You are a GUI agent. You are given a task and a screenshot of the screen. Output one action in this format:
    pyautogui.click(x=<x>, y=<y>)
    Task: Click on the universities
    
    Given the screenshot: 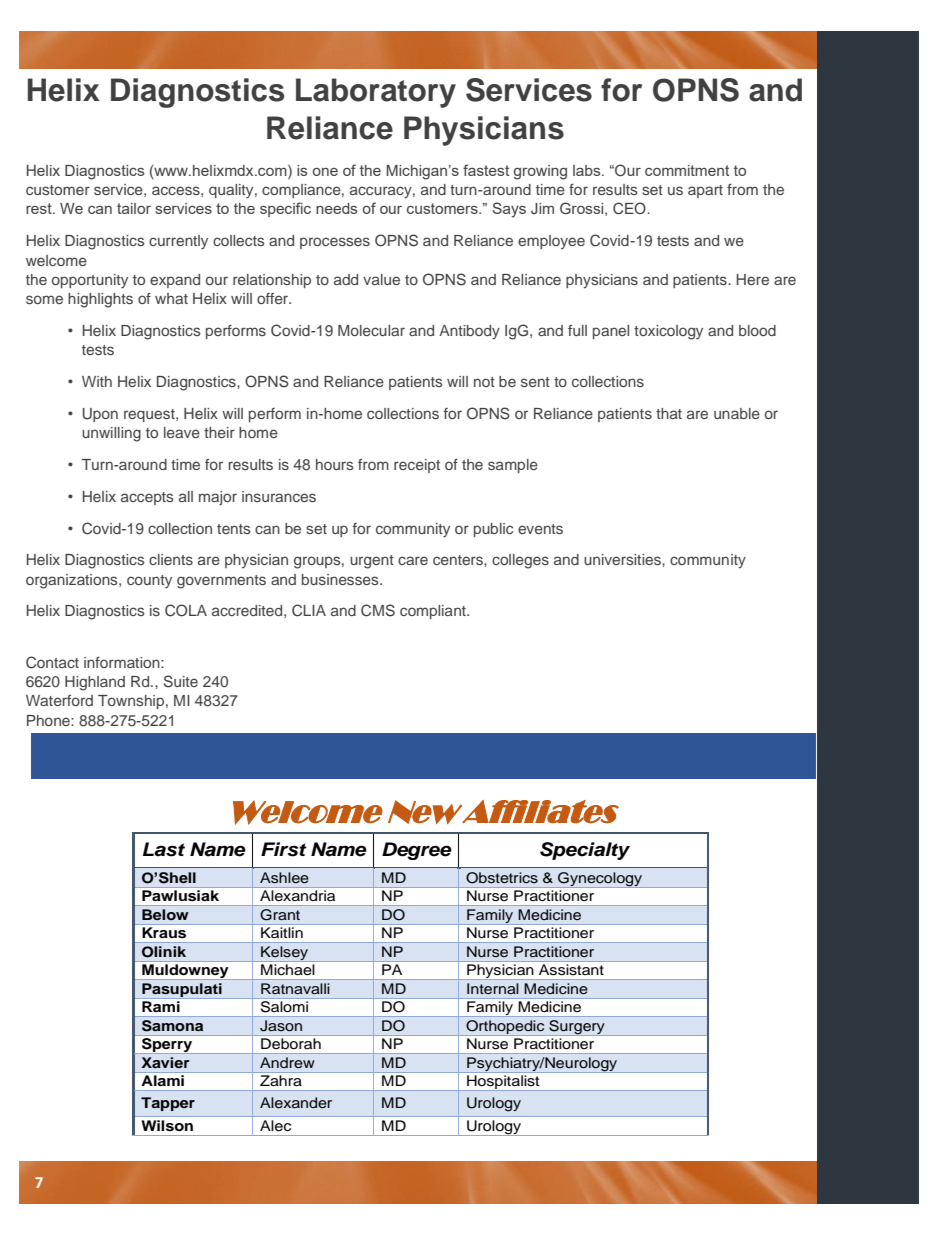 What is the action you would take?
    pyautogui.click(x=623, y=559)
